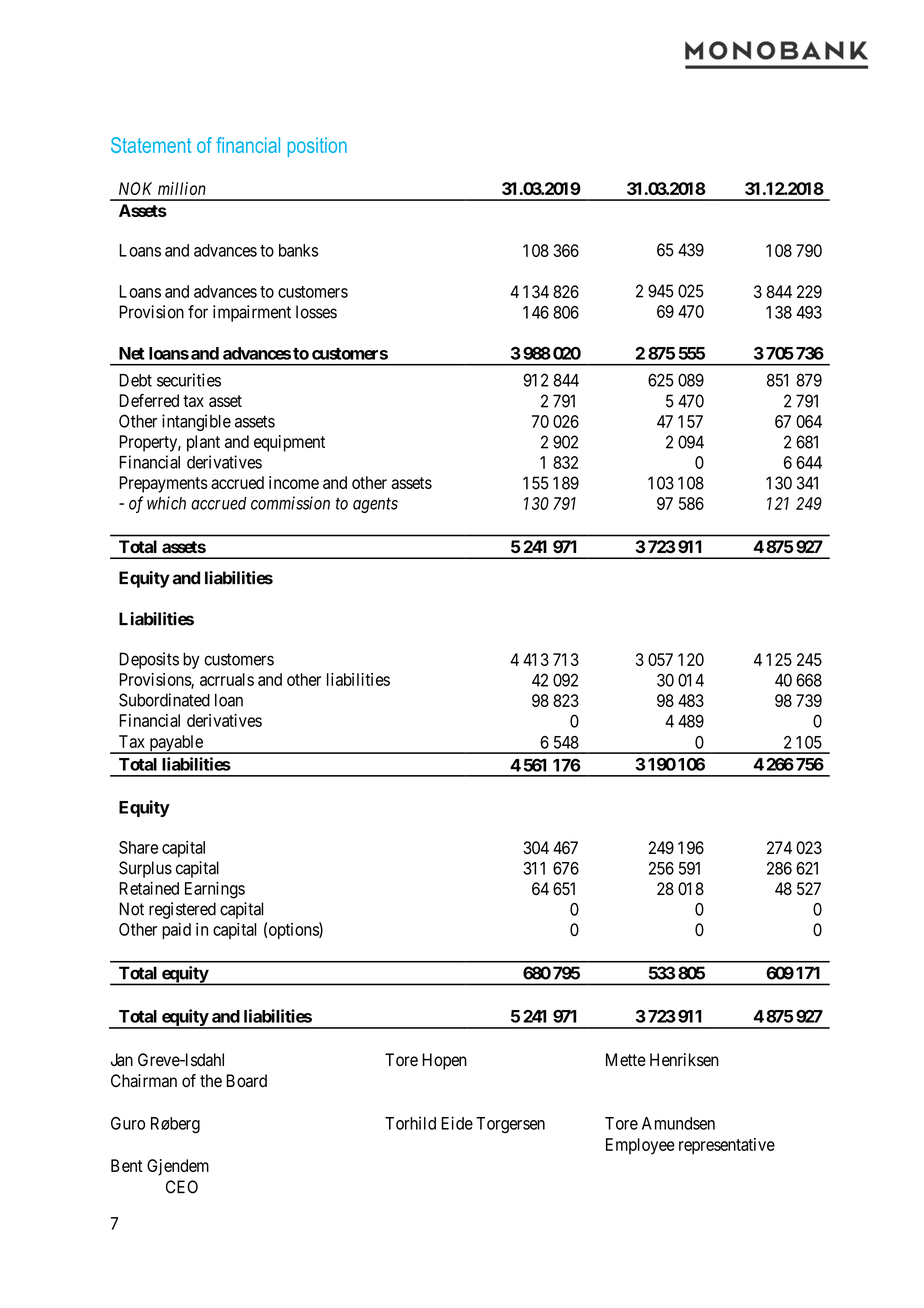 The image size is (924, 1308). I want to click on CEO, so click(182, 1187).
